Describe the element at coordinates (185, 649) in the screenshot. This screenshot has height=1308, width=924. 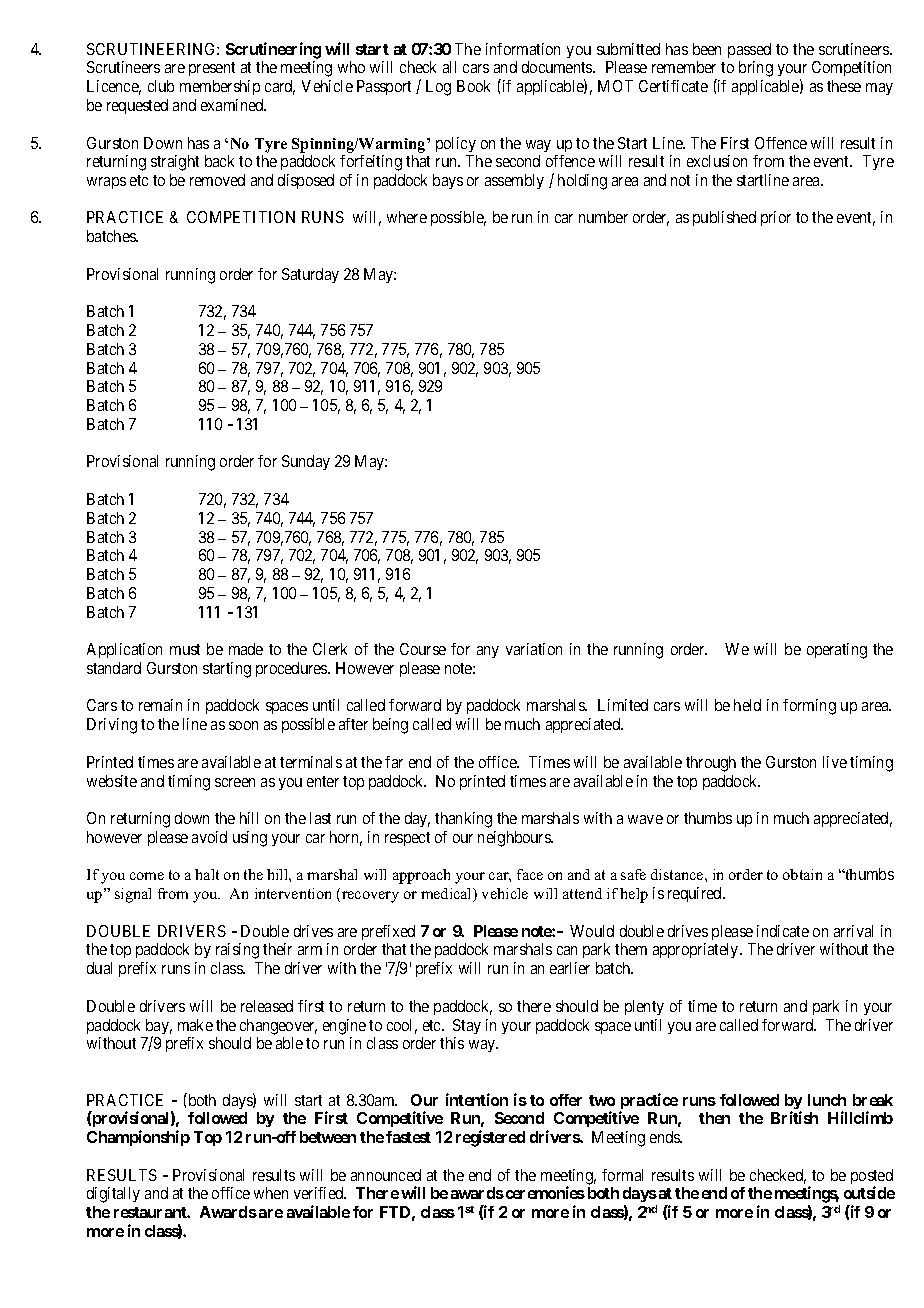
I see `must` at that location.
